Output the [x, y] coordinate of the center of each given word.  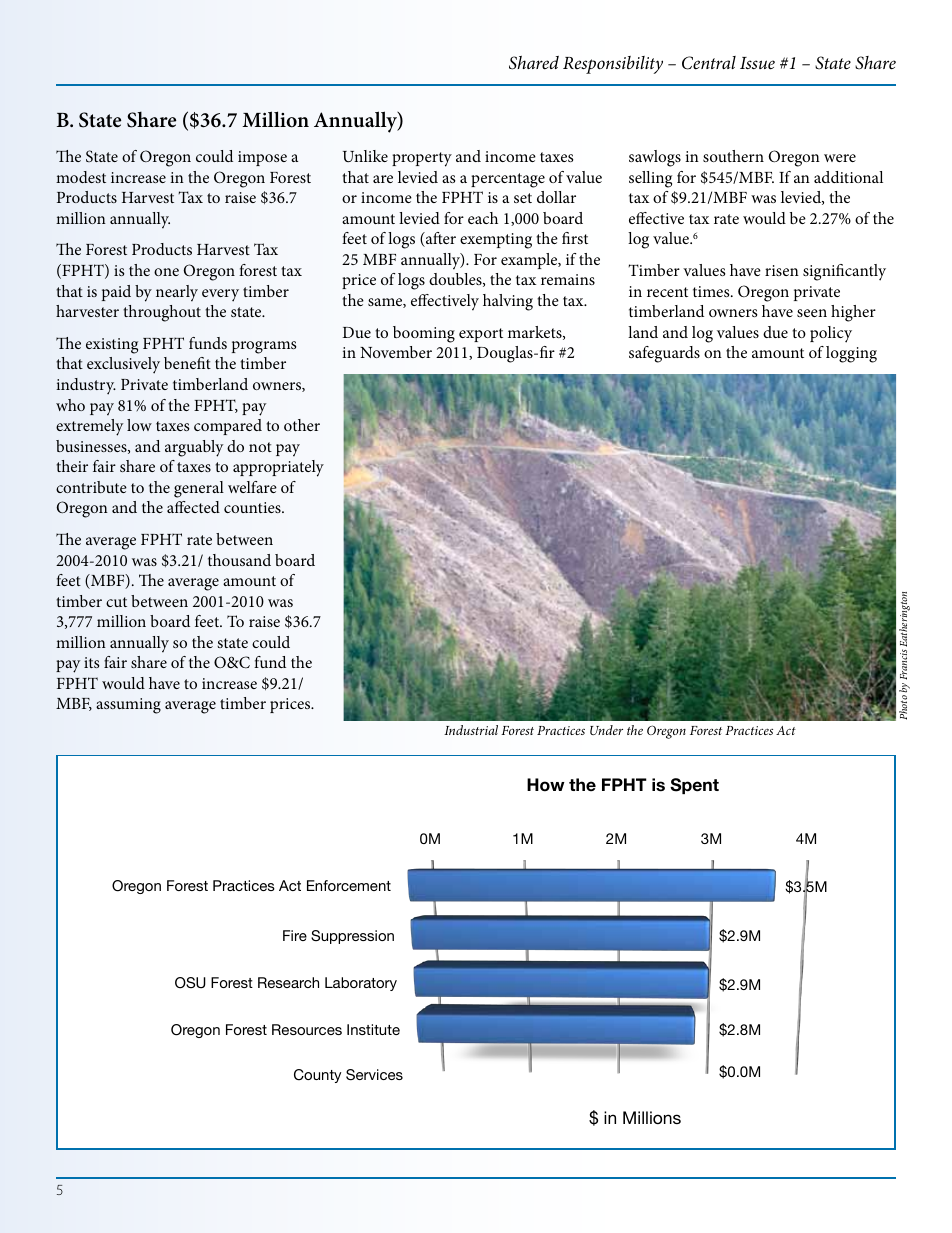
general [199, 489]
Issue [757, 63]
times [712, 291]
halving [508, 302]
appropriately [278, 468]
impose [262, 158]
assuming [128, 706]
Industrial [471, 730]
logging [851, 354]
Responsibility [613, 65]
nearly [177, 293]
